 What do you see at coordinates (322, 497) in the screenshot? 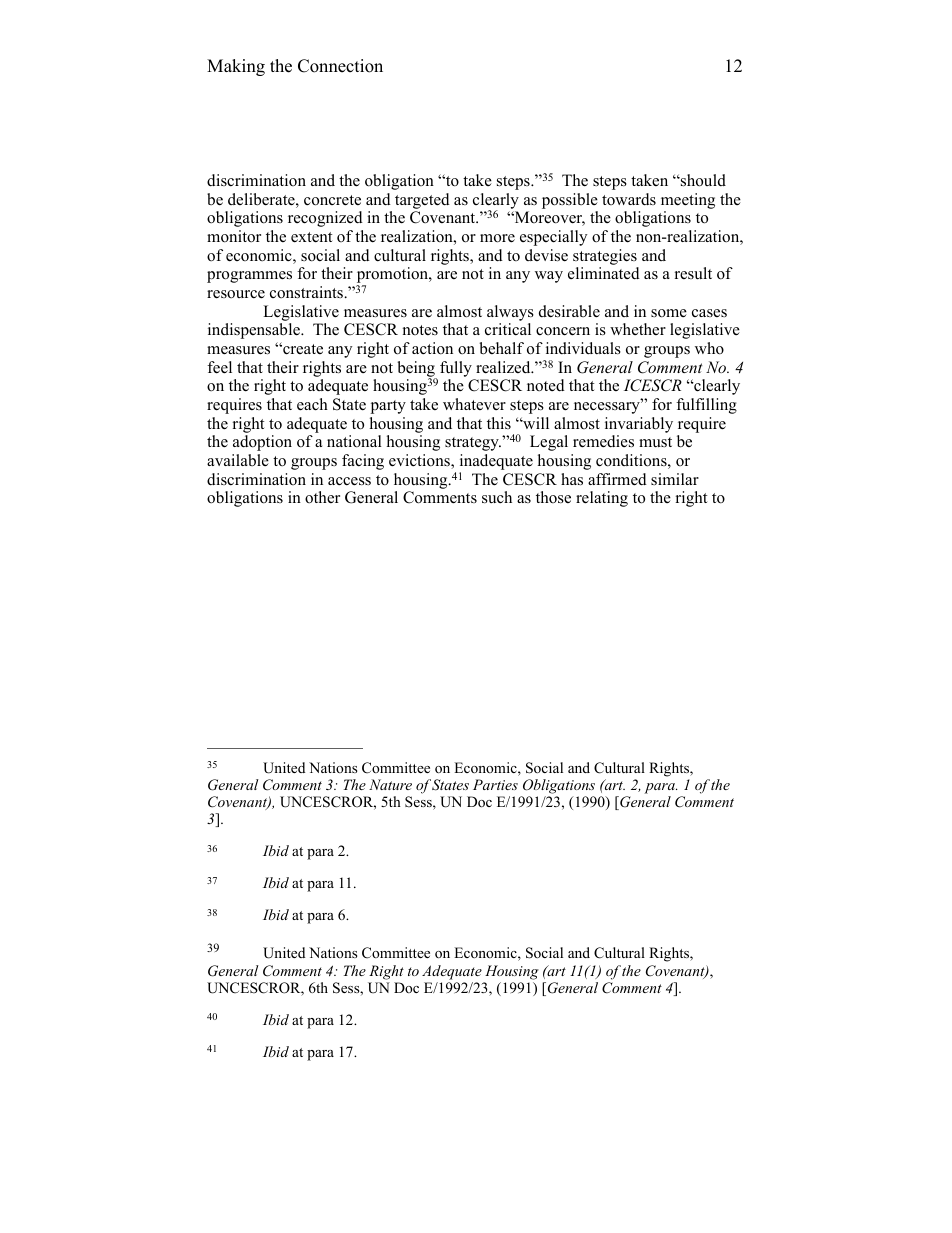
I see `other` at bounding box center [322, 497].
